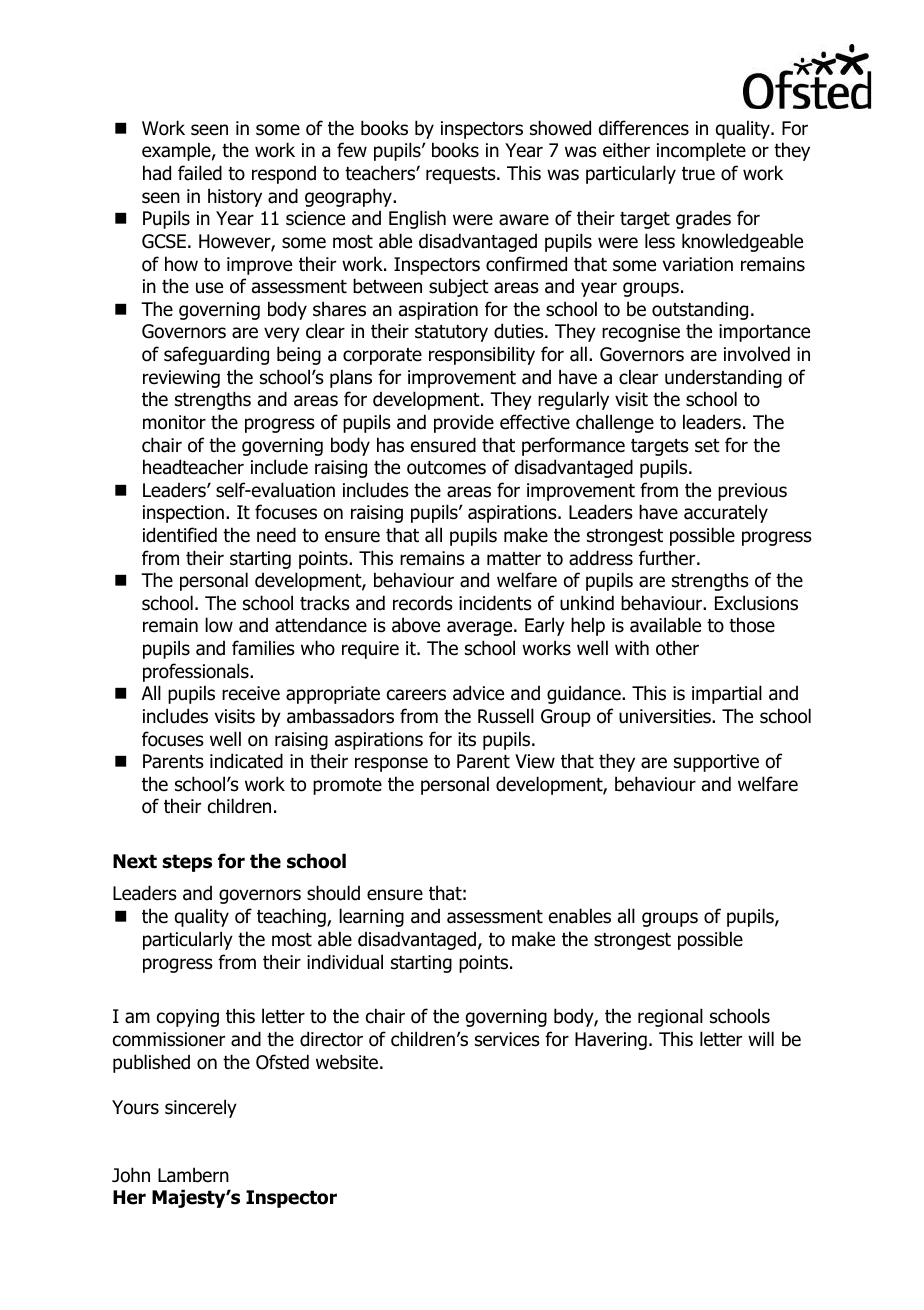  I want to click on regional, so click(670, 1017).
